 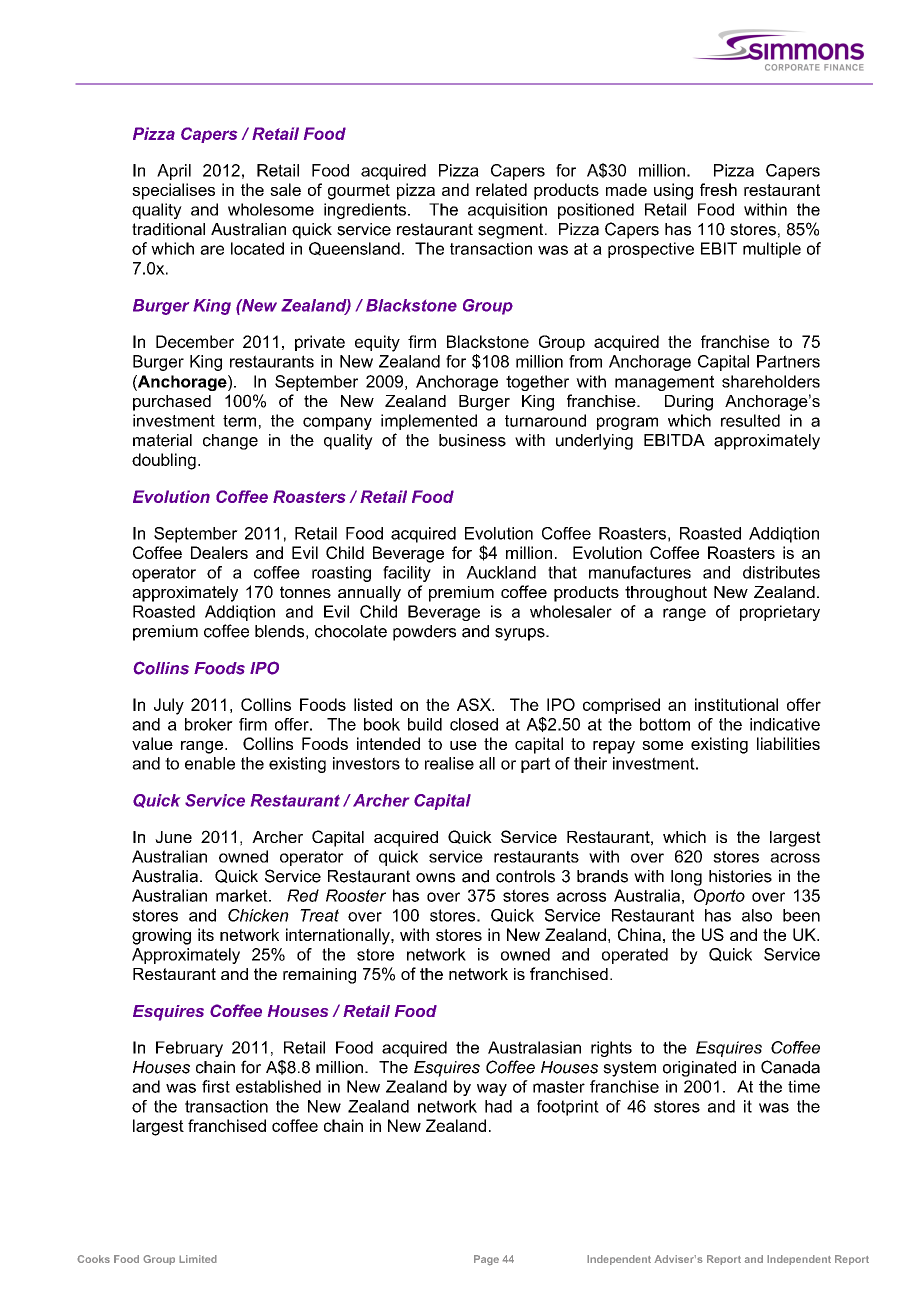 I want to click on build, so click(x=425, y=724).
